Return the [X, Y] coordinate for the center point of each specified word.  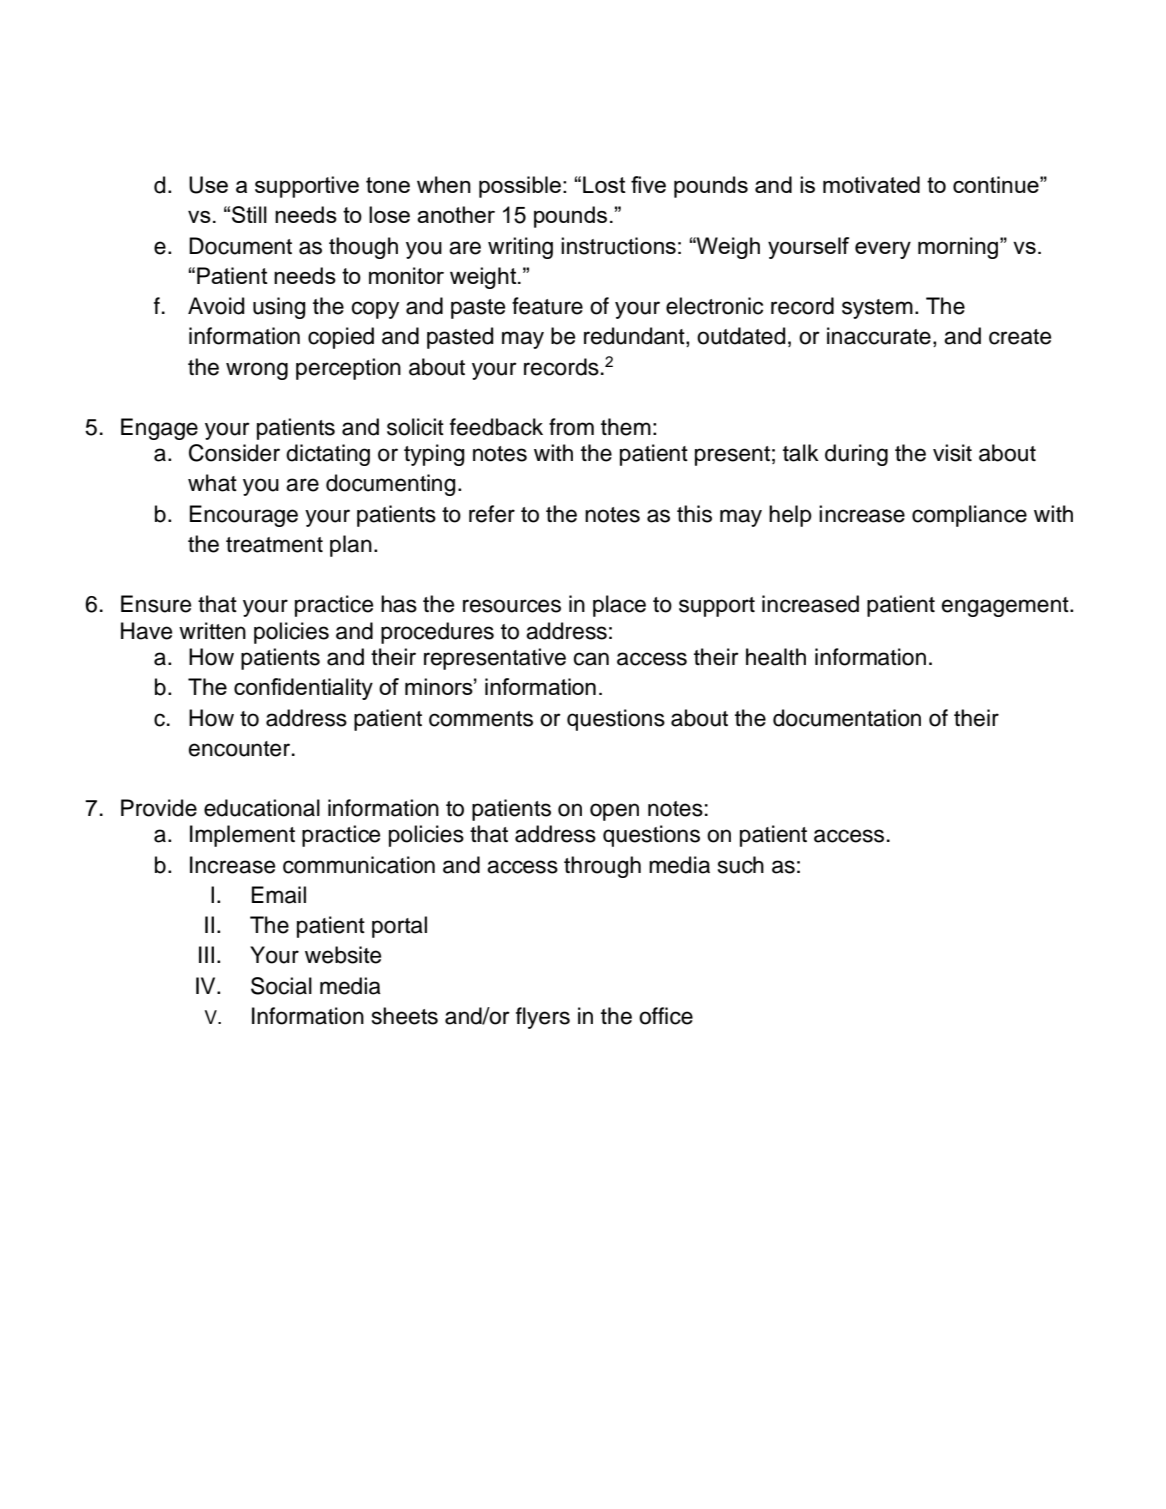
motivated [871, 184]
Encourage [244, 516]
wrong [257, 371]
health [776, 657]
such [741, 865]
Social [281, 986]
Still [249, 214]
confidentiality [303, 689]
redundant [635, 337]
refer [492, 514]
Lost [604, 184]
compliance [969, 516]
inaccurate [879, 336]
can [591, 659]
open [614, 812]
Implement [242, 836]
